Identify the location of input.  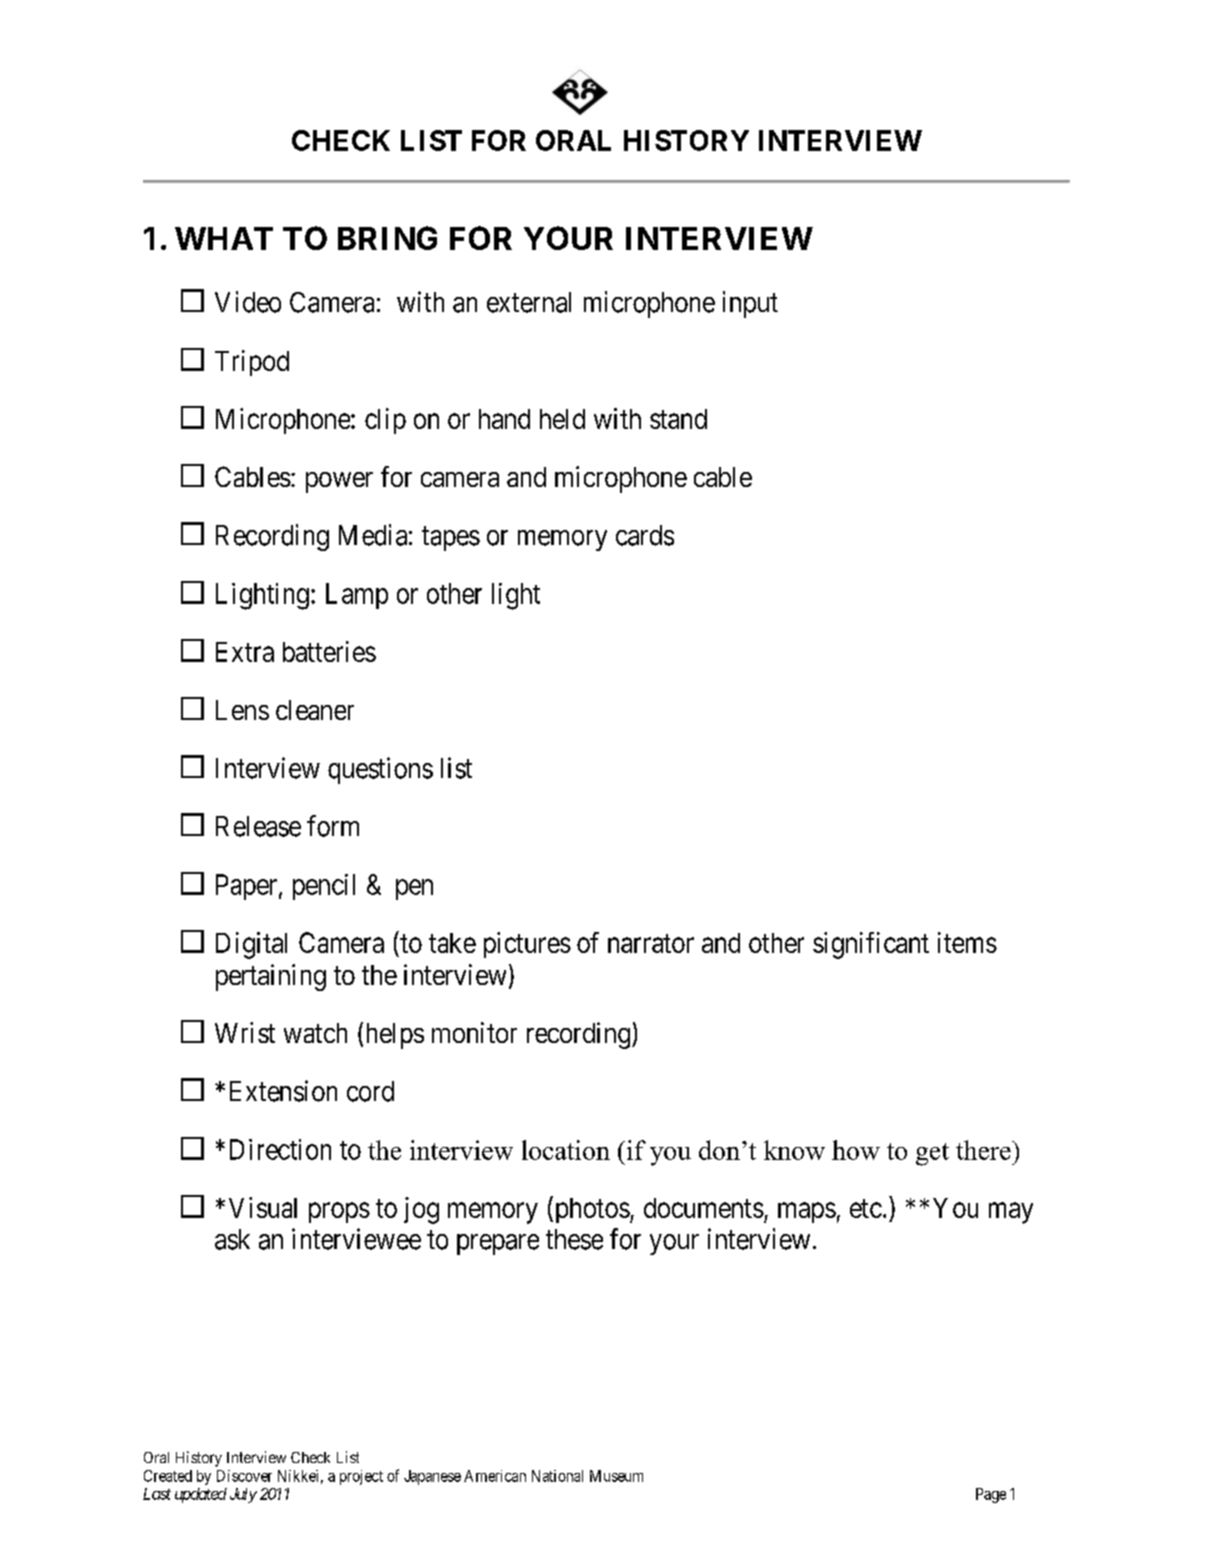
(750, 304).
